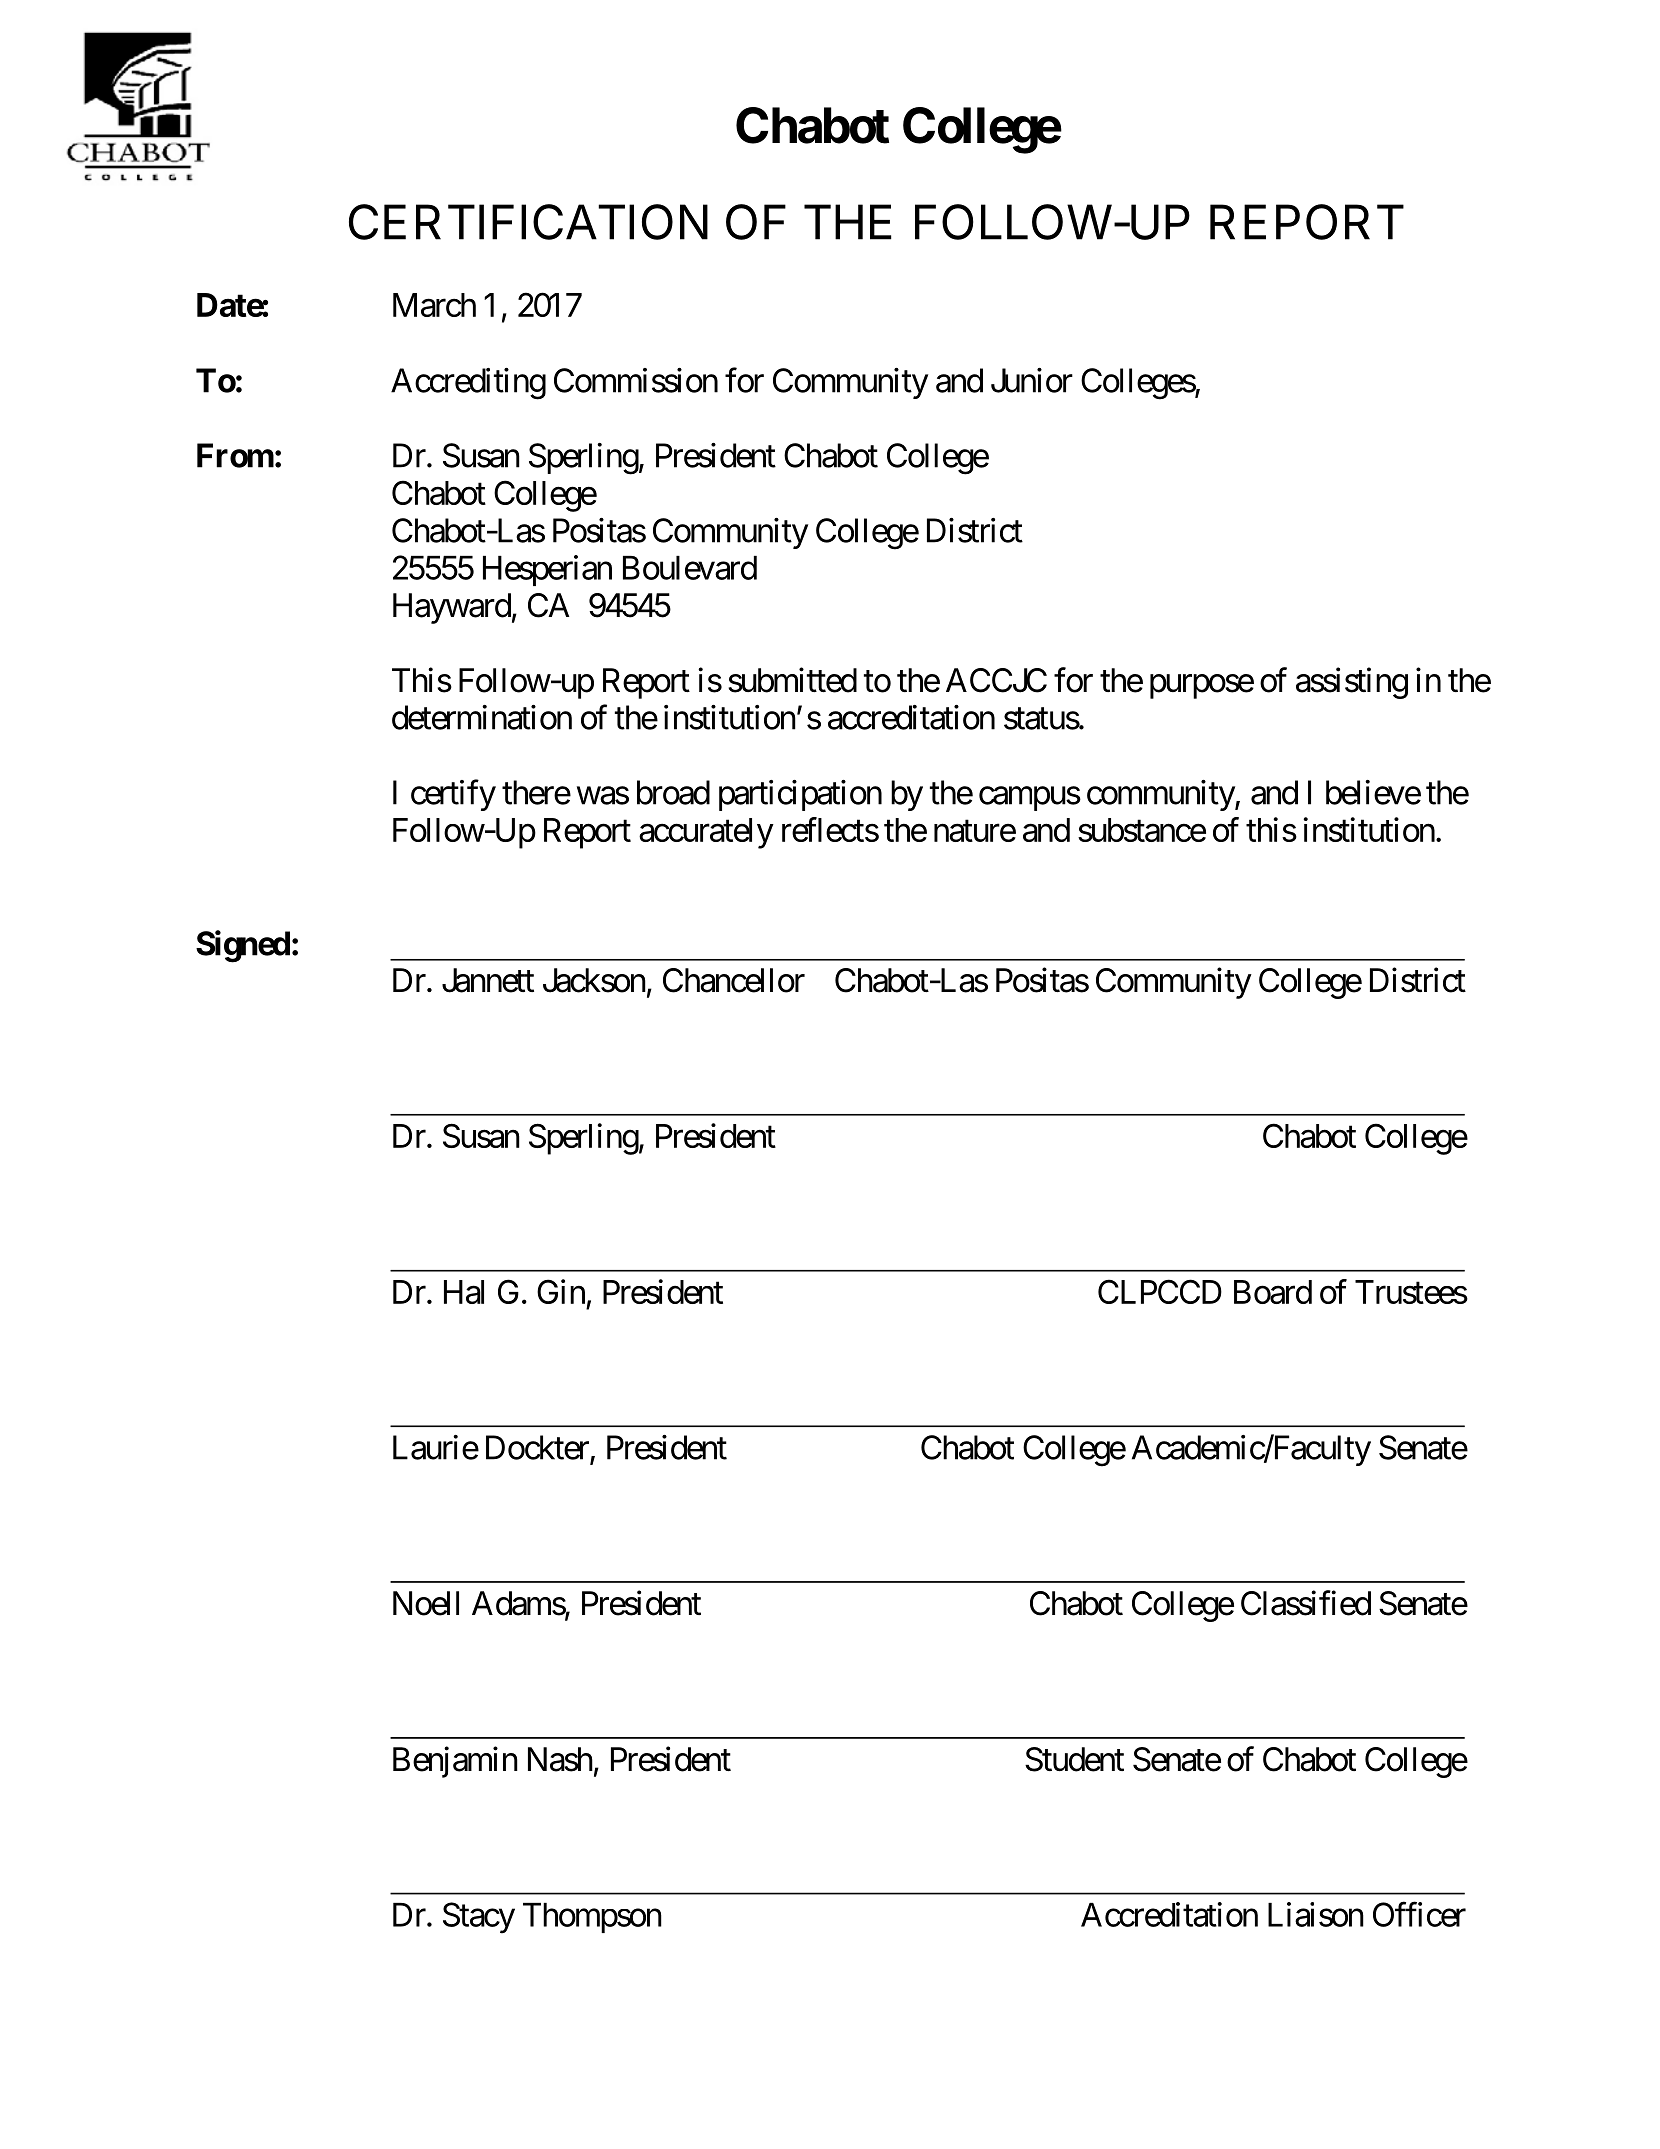 This image has width=1660, height=2149. I want to click on Gin, so click(561, 1291).
